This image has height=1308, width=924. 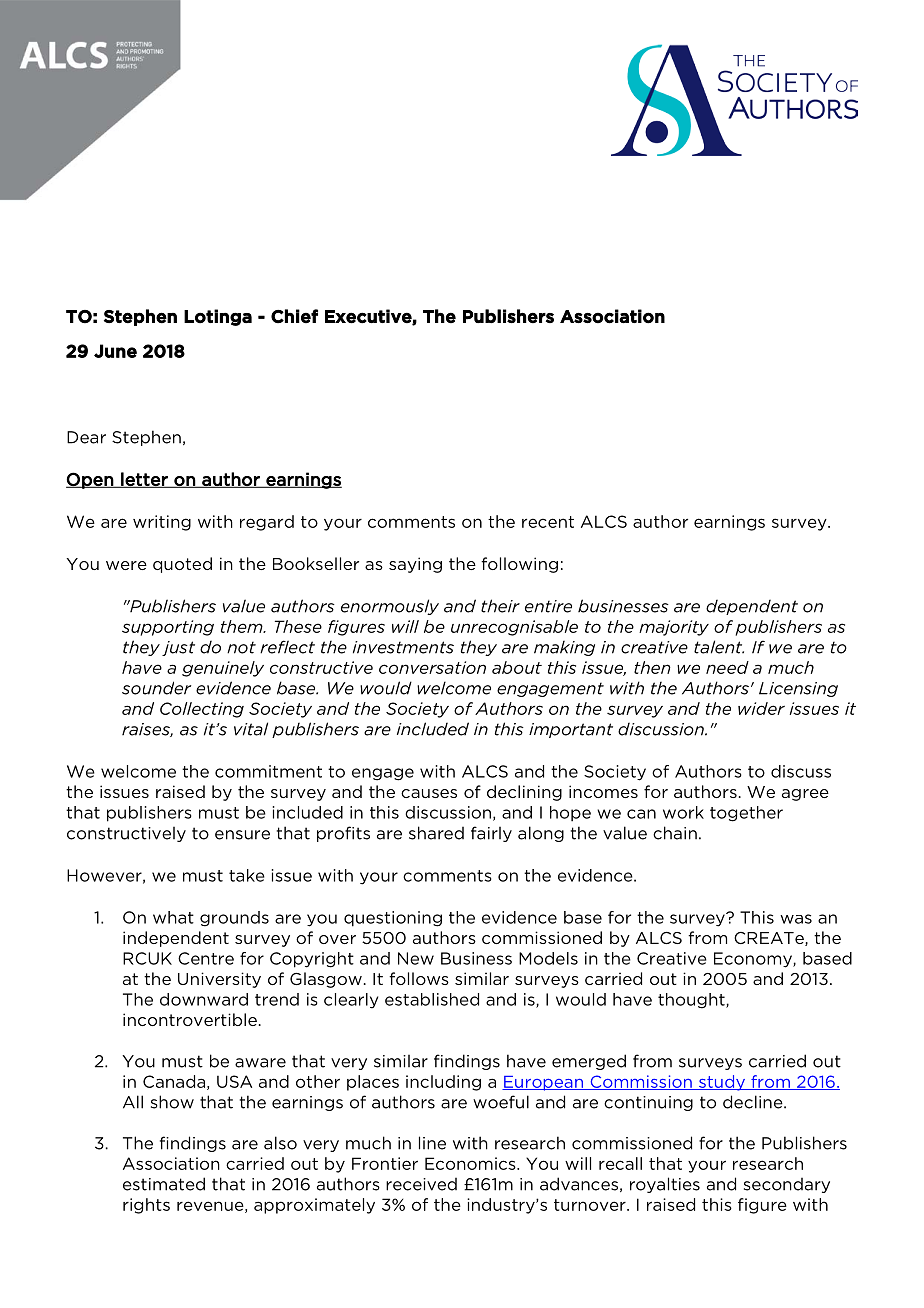 What do you see at coordinates (665, 1185) in the image?
I see `royalties` at bounding box center [665, 1185].
